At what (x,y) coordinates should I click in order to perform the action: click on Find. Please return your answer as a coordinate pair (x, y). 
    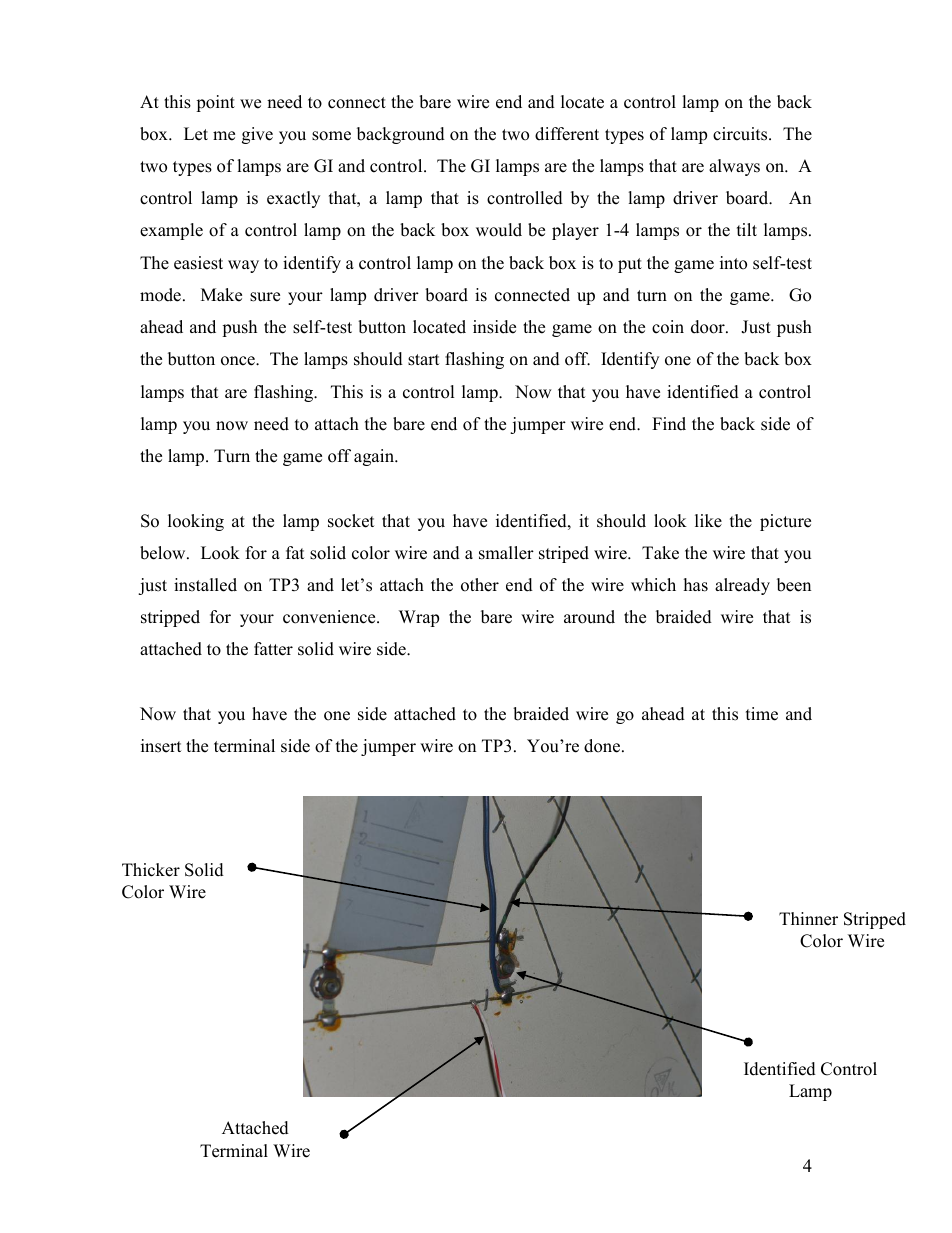
    Looking at the image, I should click on (669, 424).
